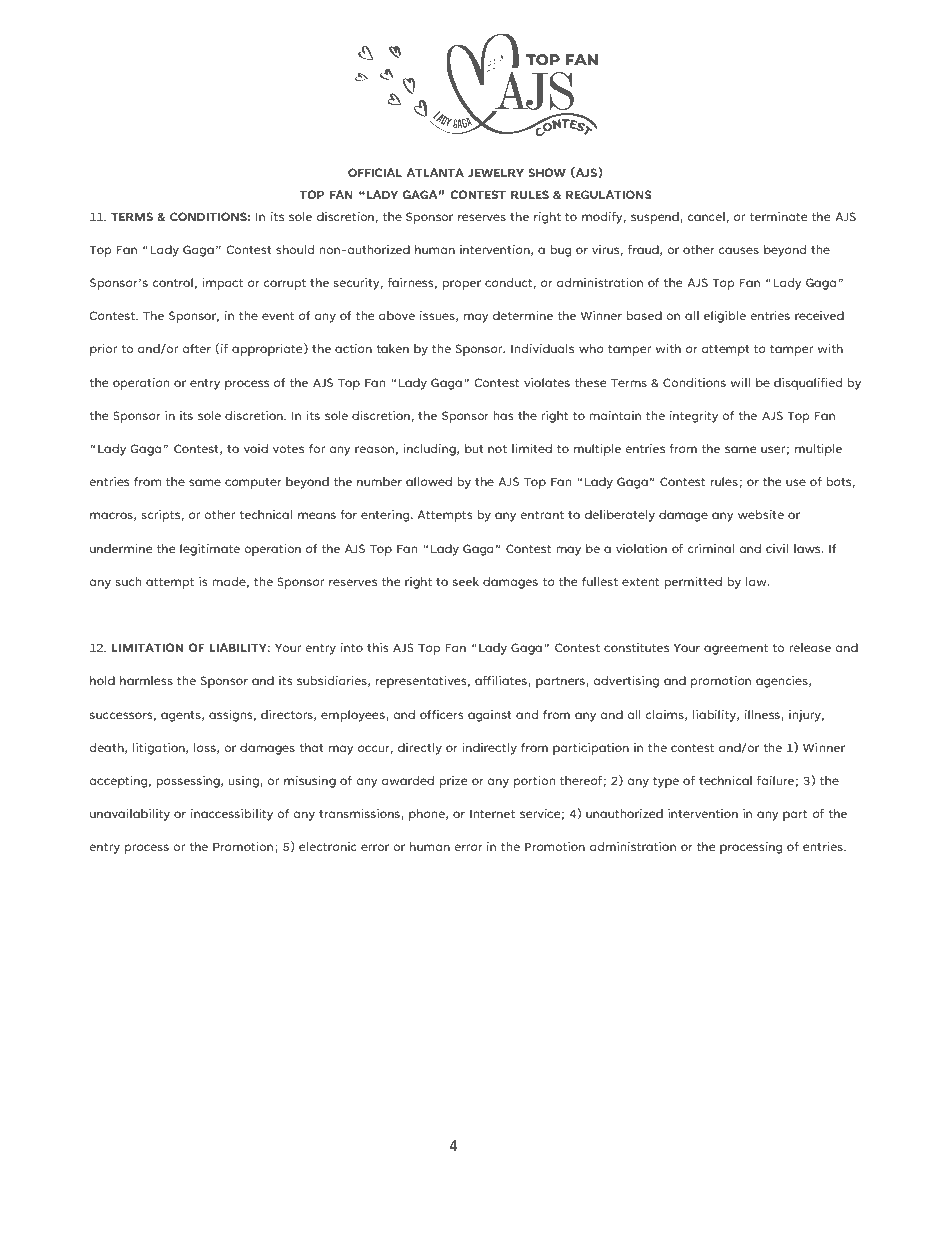  Describe the element at coordinates (761, 514) in the screenshot. I see `website` at that location.
